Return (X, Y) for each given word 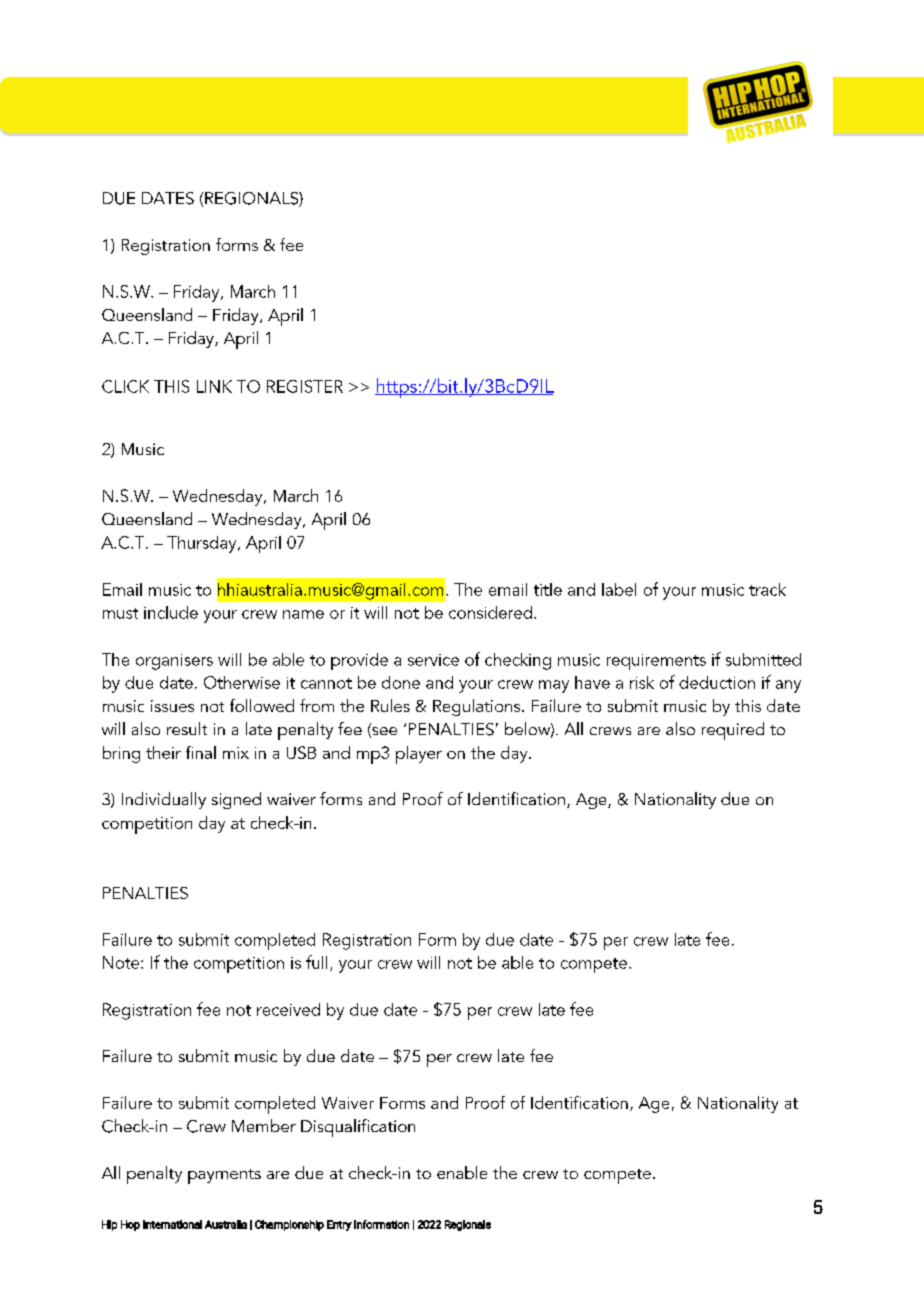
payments (224, 1176)
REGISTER (305, 386)
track (767, 589)
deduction (717, 682)
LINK (214, 386)
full (316, 962)
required (733, 731)
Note (122, 962)
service (433, 660)
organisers (174, 662)
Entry (339, 1225)
